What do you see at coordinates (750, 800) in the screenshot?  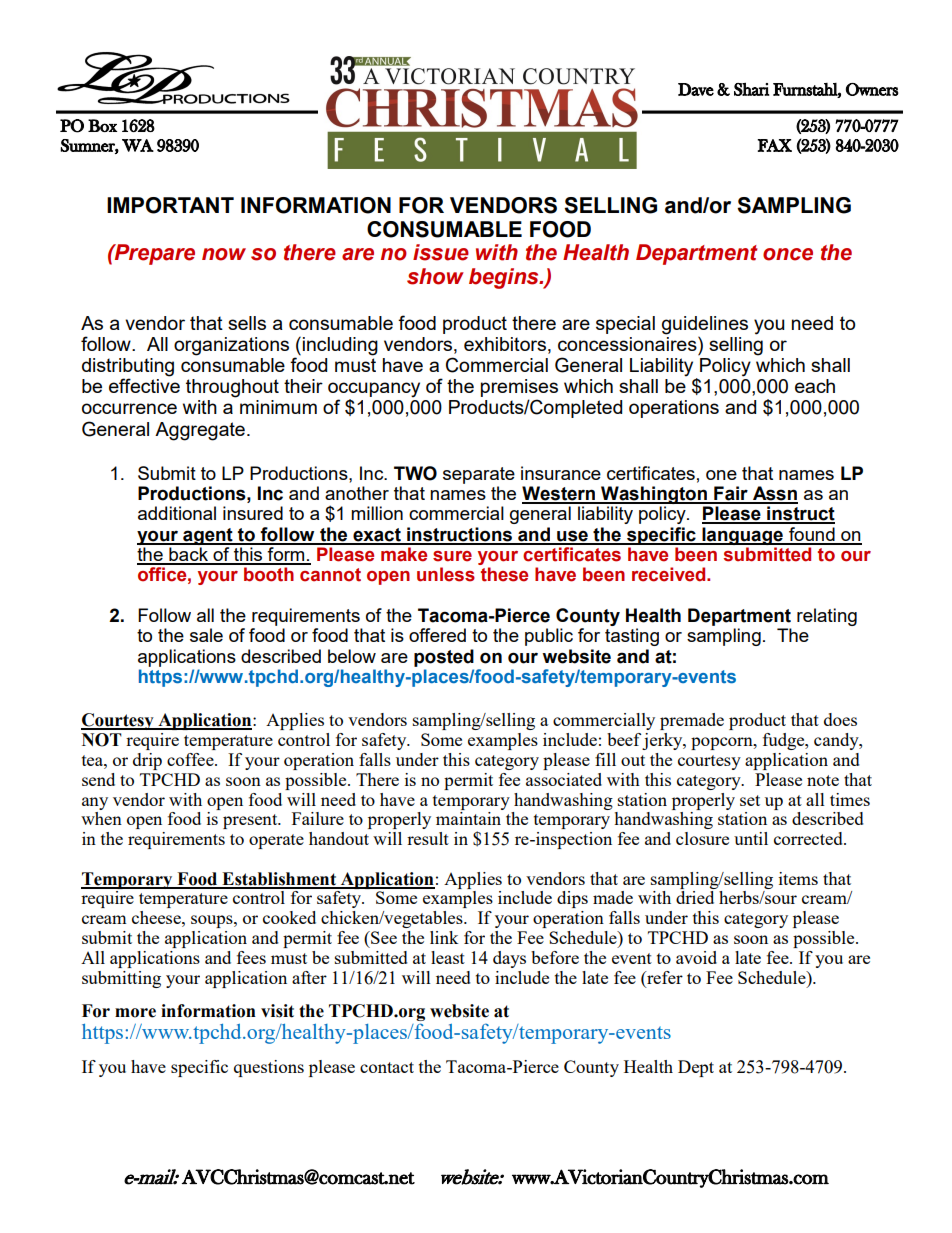 I see `set` at bounding box center [750, 800].
